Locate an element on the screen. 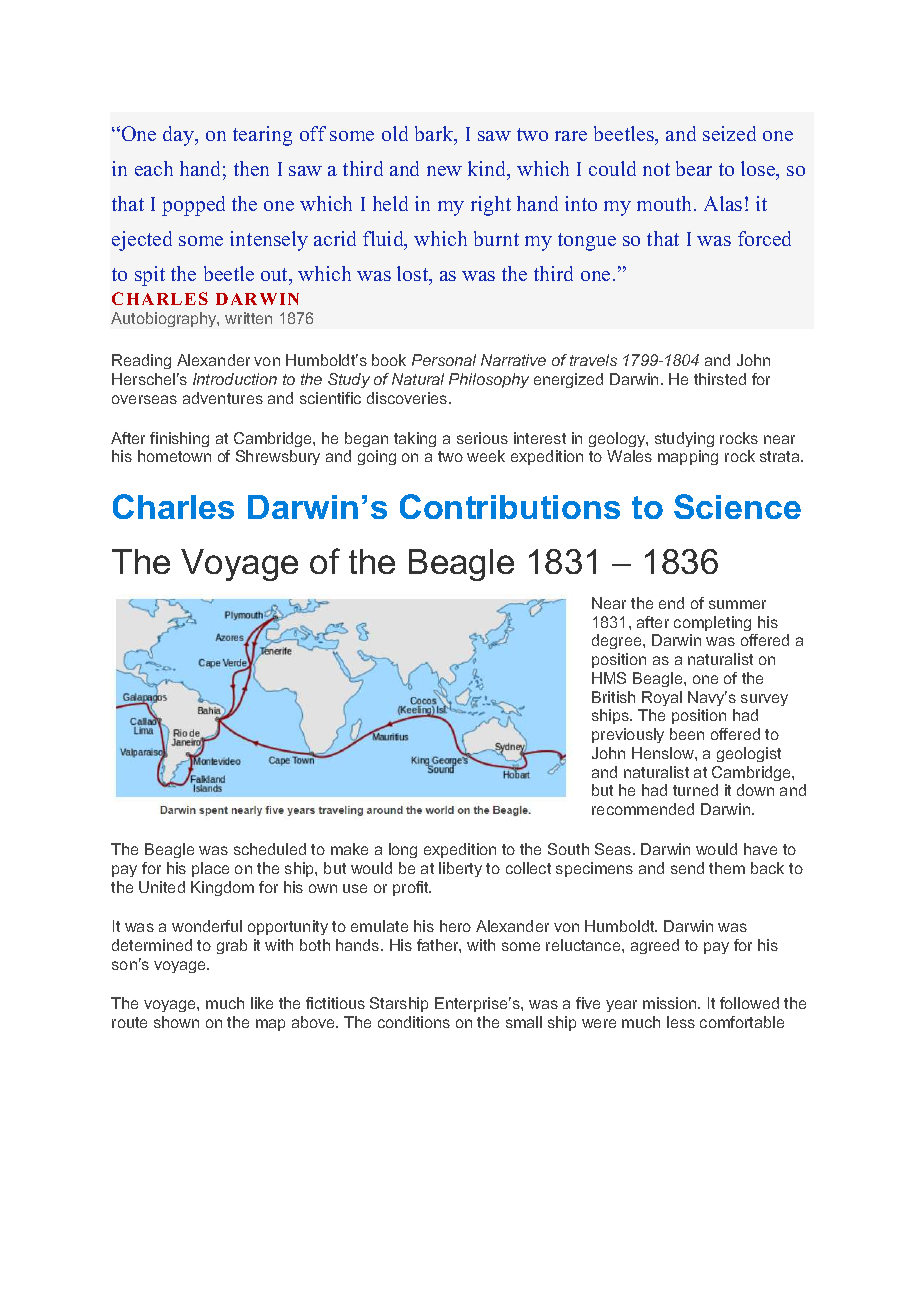 This screenshot has height=1308, width=924. conditions is located at coordinates (414, 1022).
